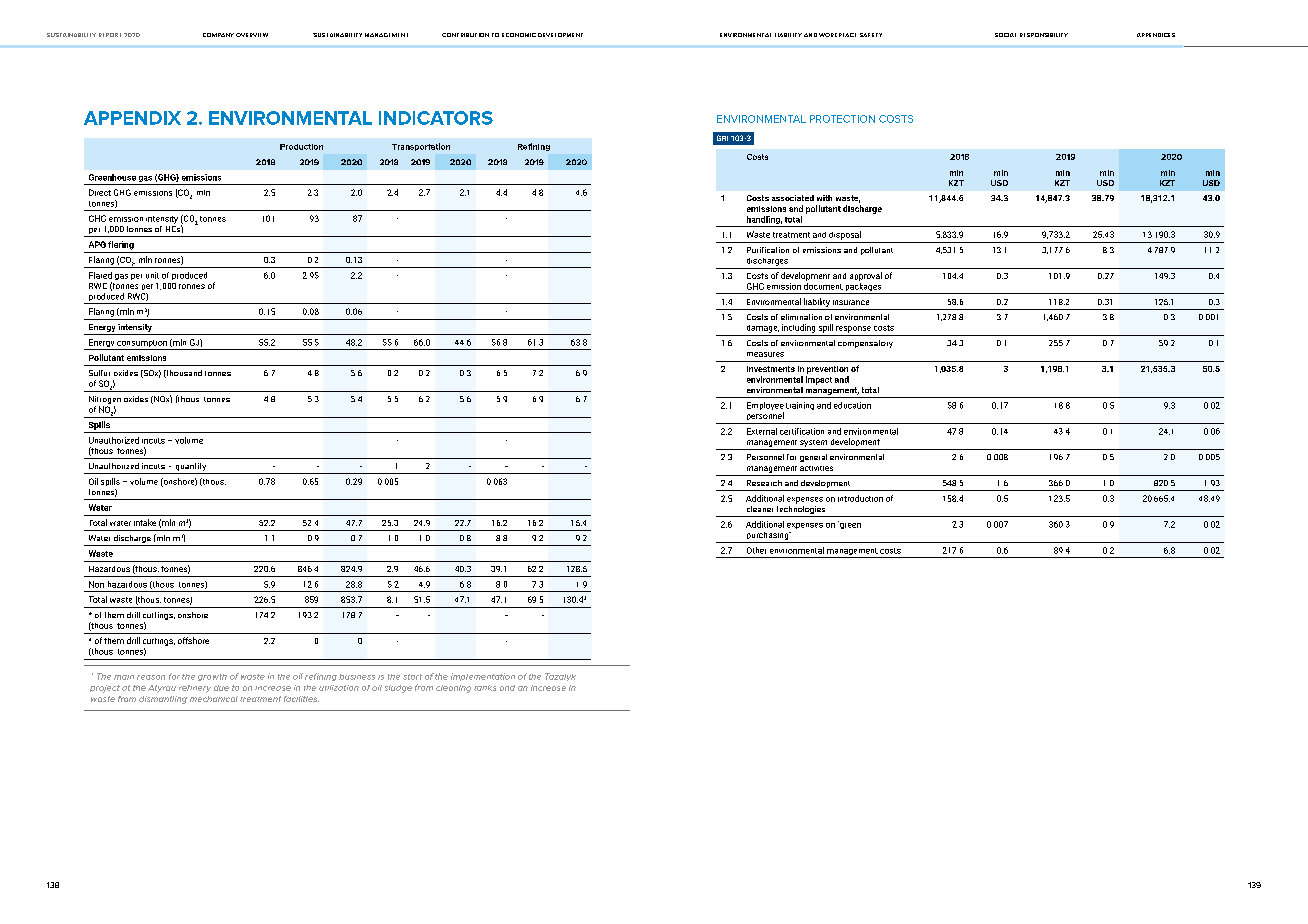  I want to click on ECONOMIC, so click(519, 35).
